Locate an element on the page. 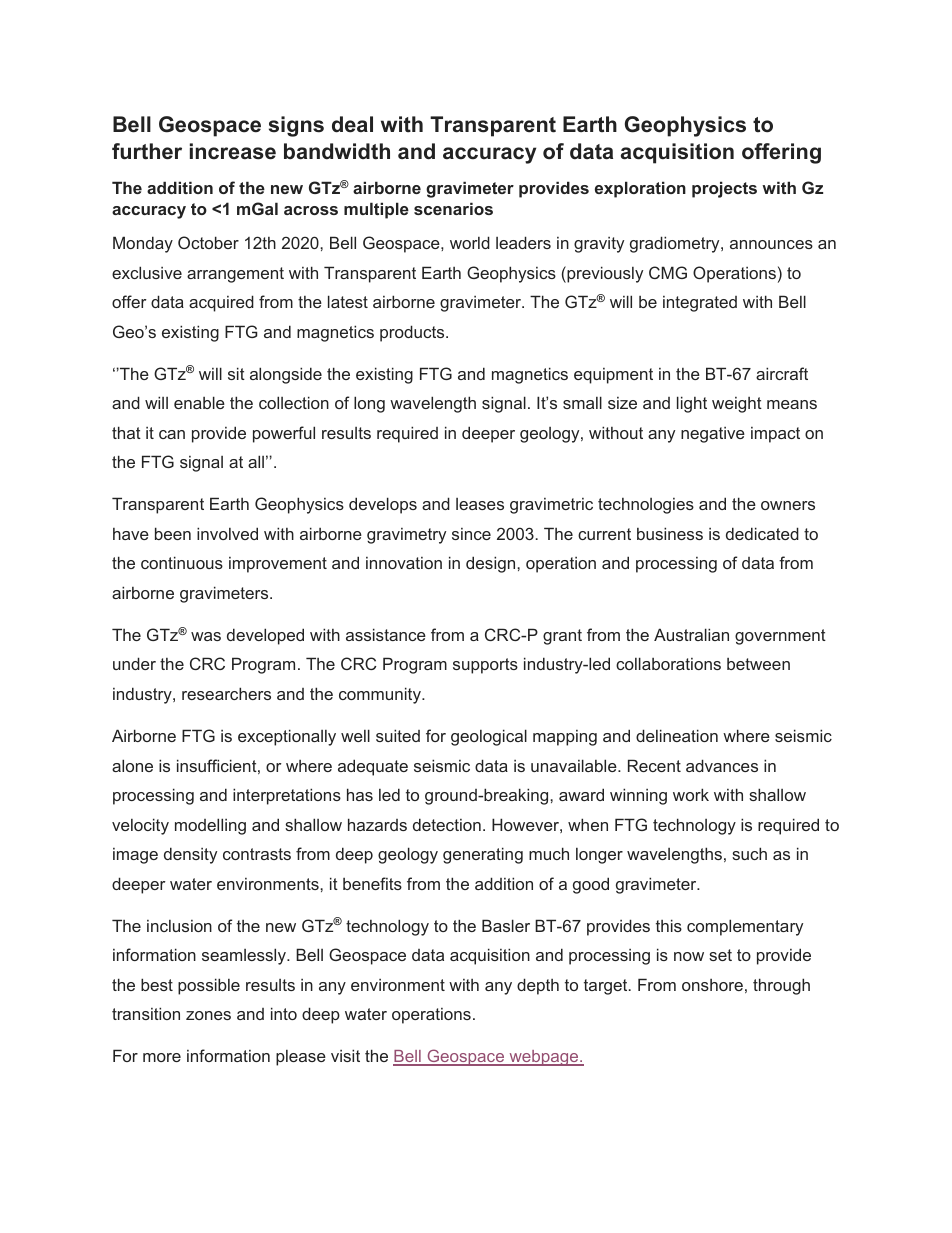 The width and height of the page is (952, 1233). zones is located at coordinates (208, 1015).
